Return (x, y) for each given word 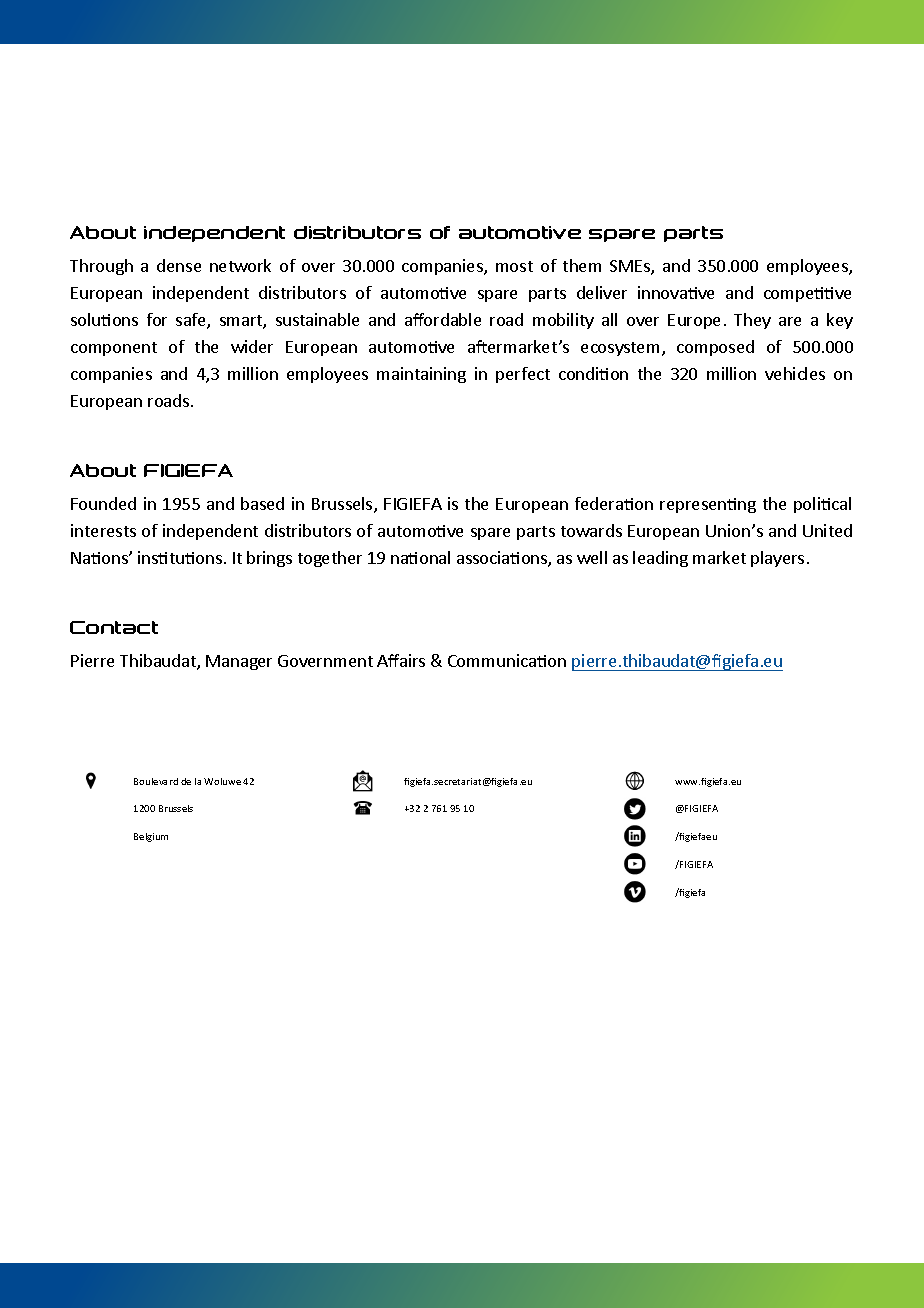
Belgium (151, 837)
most (514, 266)
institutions (180, 557)
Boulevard (156, 781)
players (777, 559)
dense (179, 265)
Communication (507, 660)
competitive (807, 294)
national (420, 557)
